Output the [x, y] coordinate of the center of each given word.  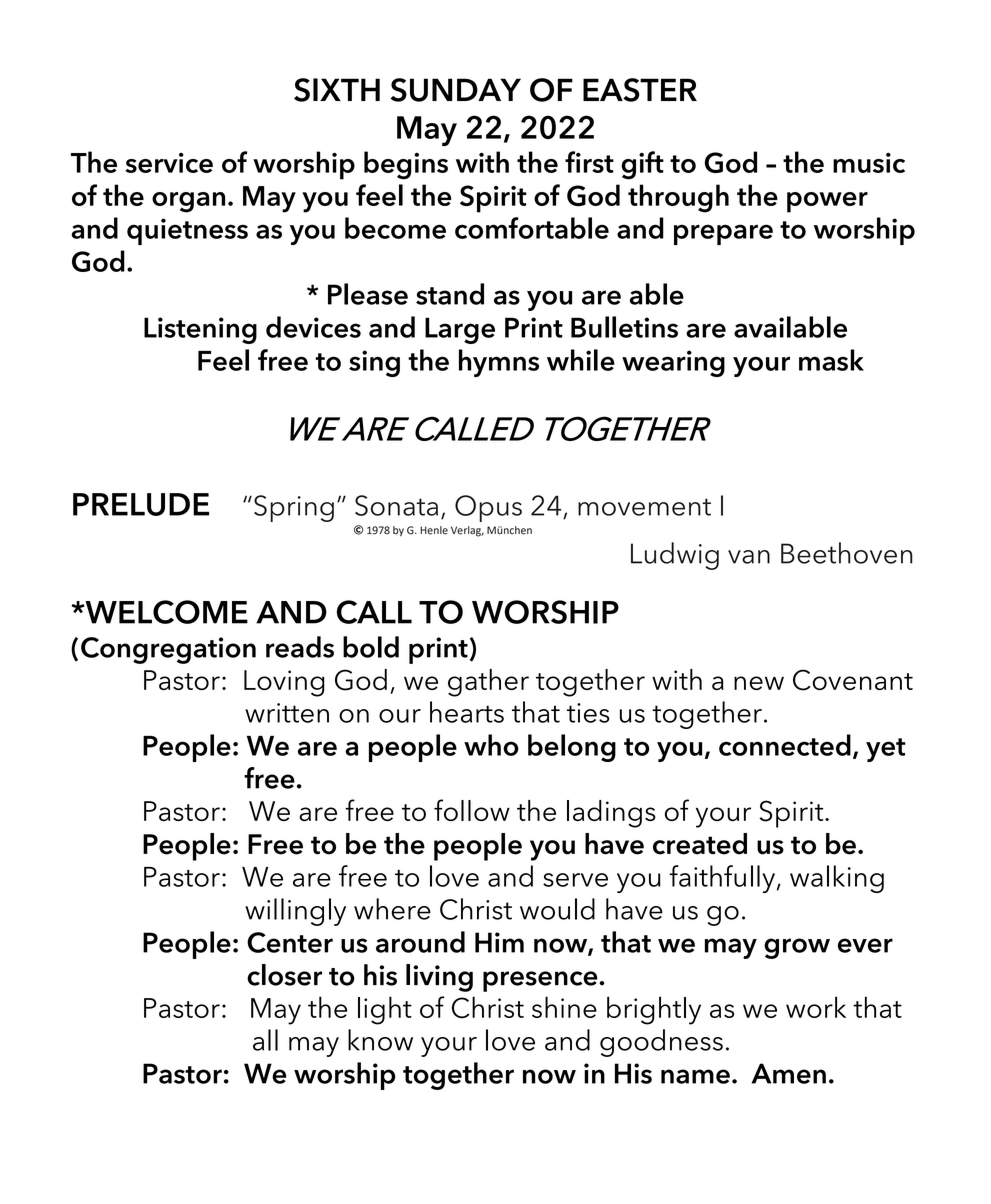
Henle [434, 530]
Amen [788, 1073]
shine [564, 1007]
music [869, 163]
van [749, 557]
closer [284, 975]
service [169, 163]
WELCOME [165, 612]
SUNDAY [455, 90]
